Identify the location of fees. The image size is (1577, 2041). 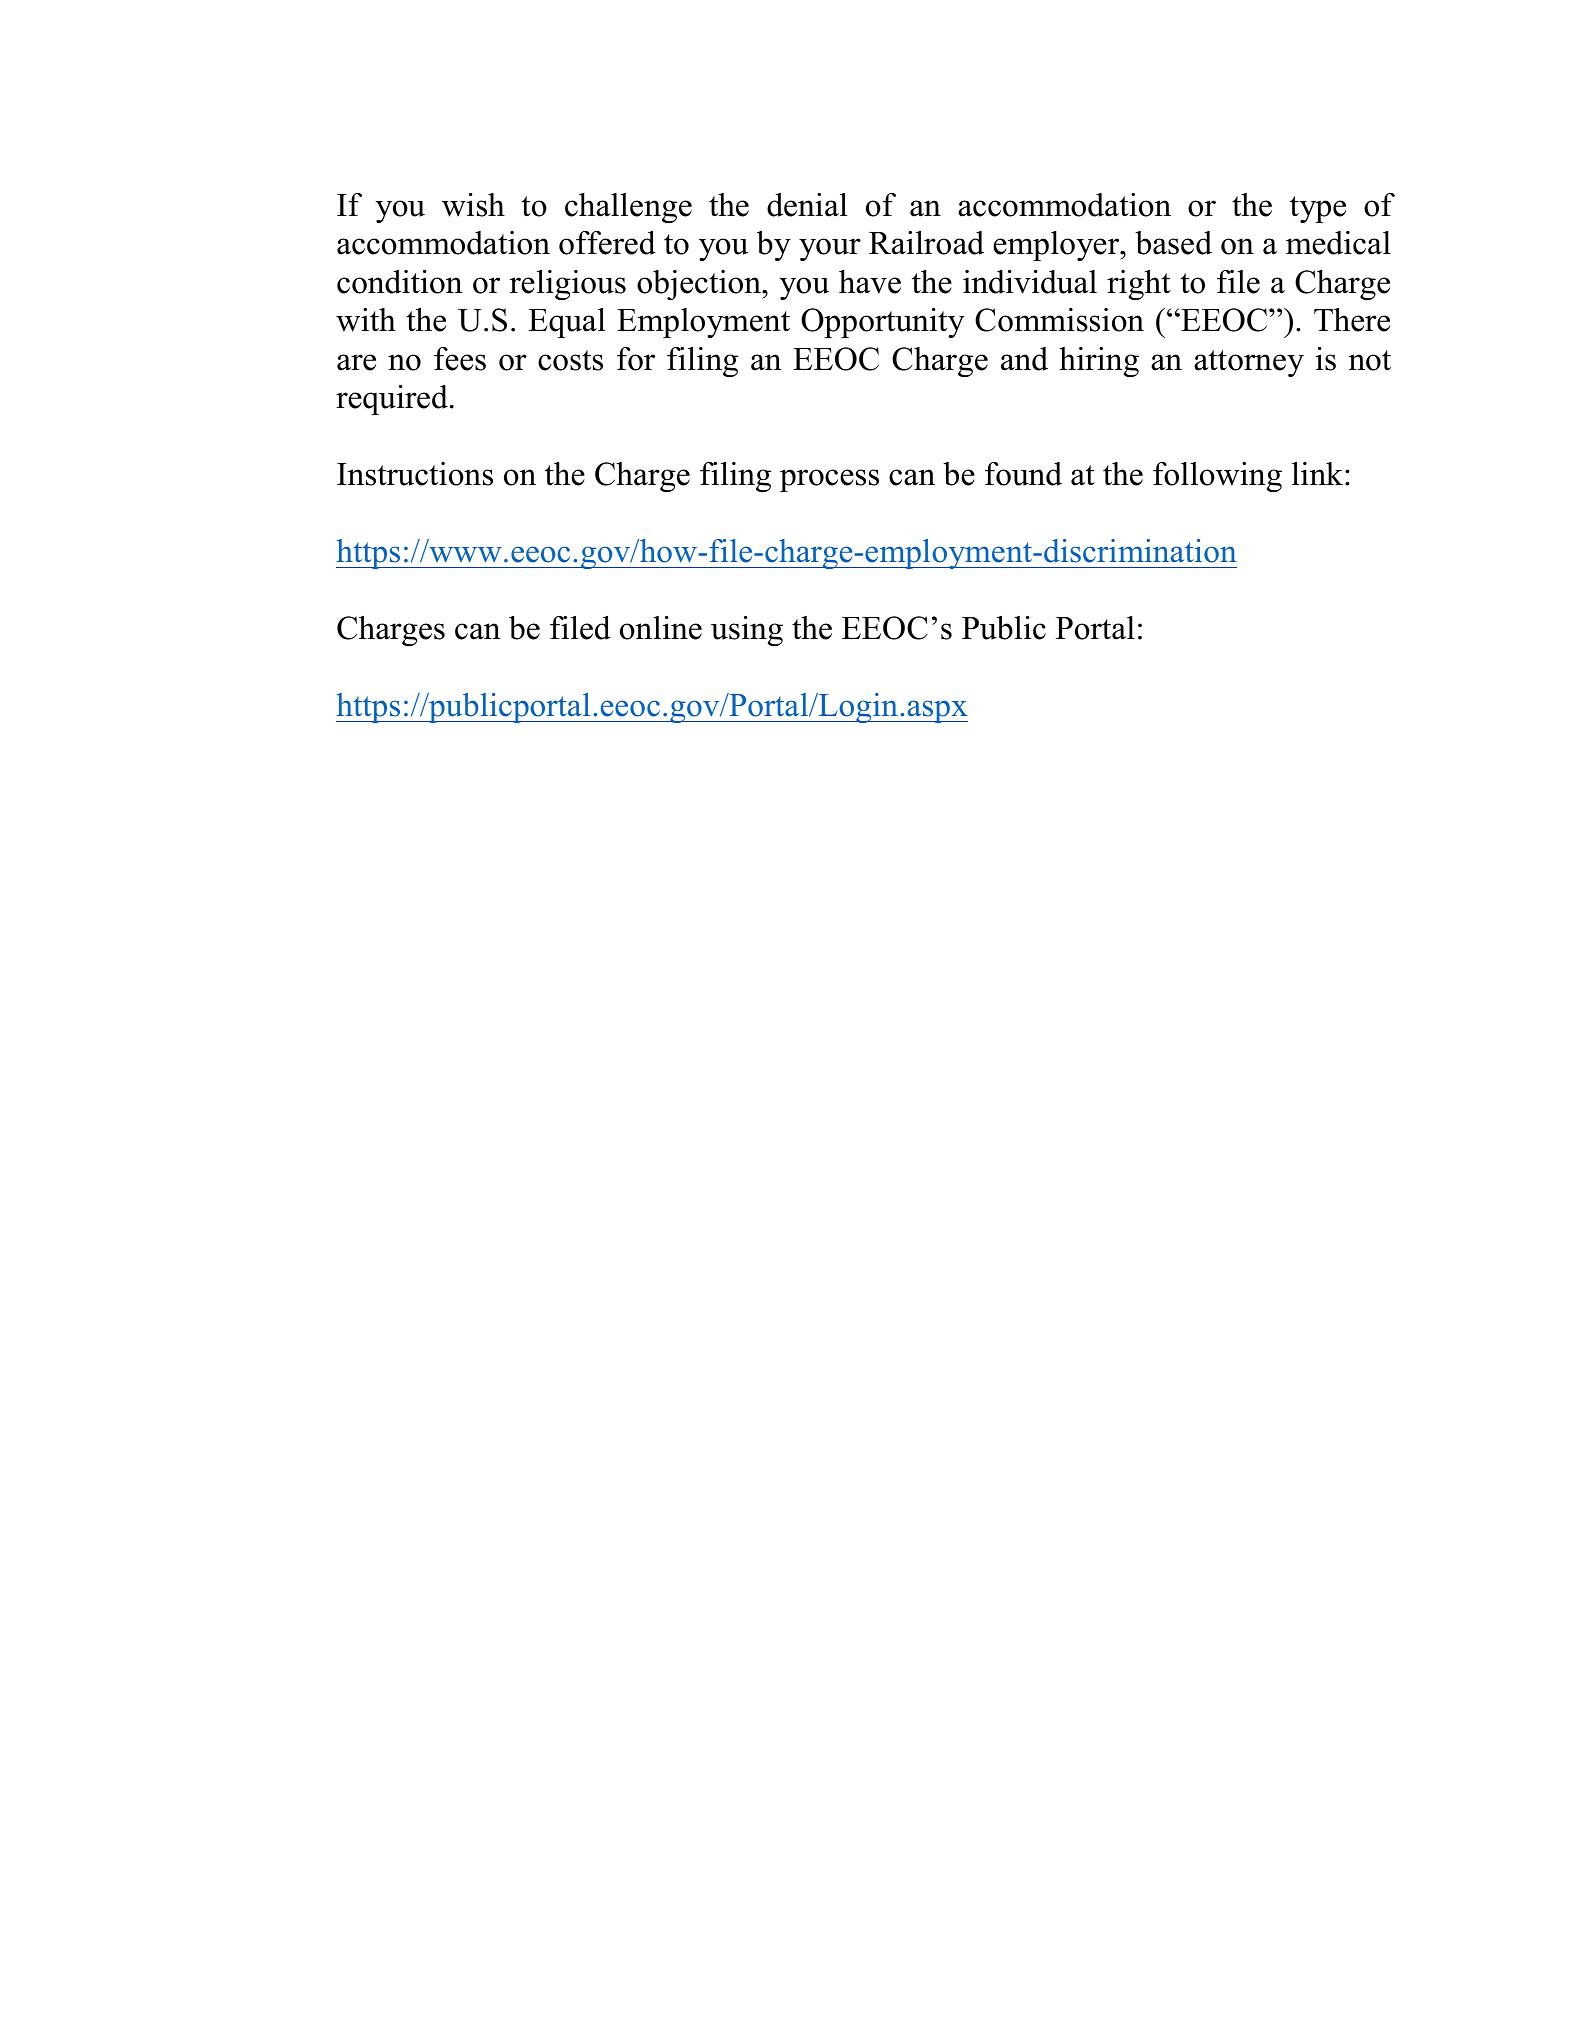
(460, 359).
